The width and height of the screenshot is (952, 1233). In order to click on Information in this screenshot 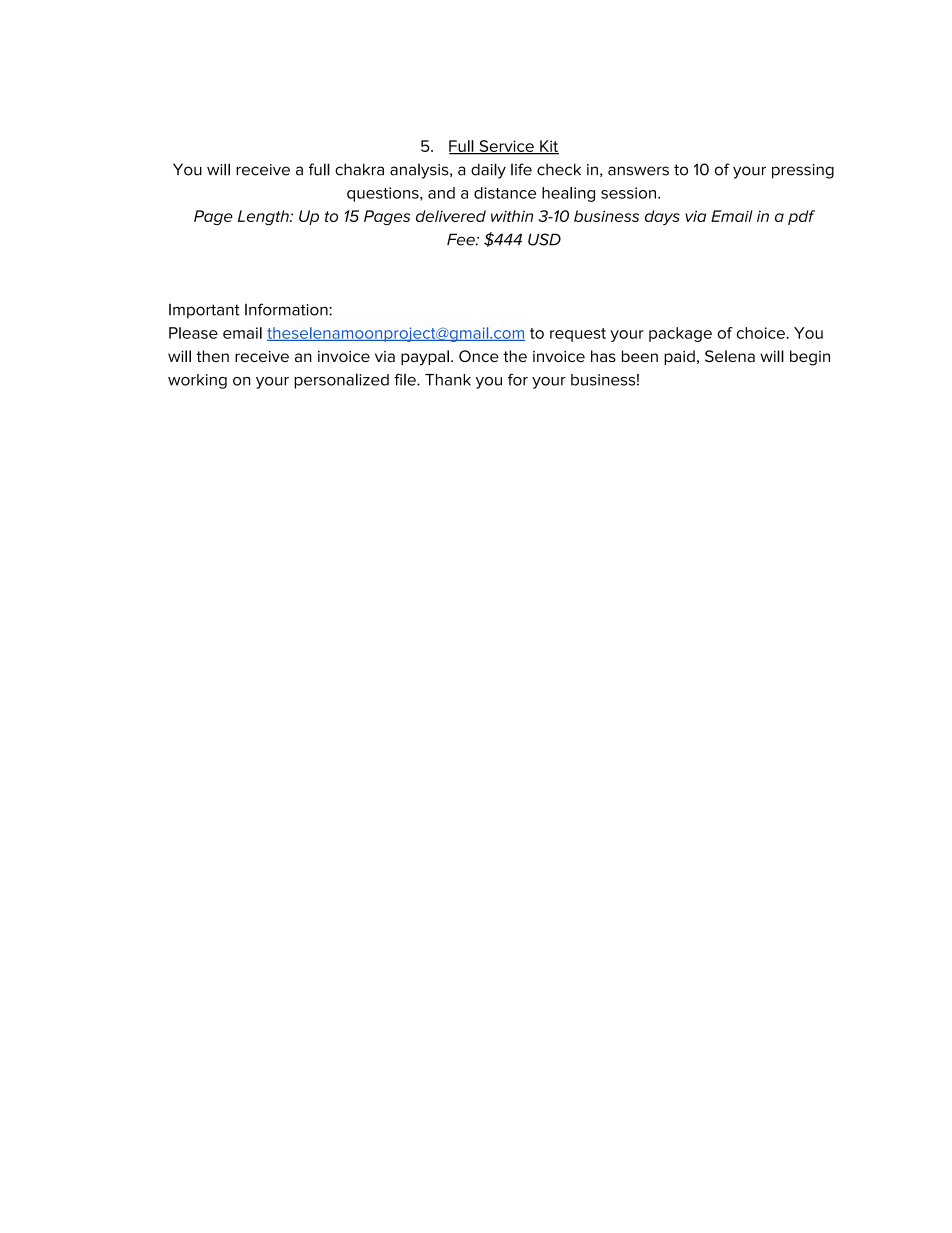, I will do `click(287, 309)`.
